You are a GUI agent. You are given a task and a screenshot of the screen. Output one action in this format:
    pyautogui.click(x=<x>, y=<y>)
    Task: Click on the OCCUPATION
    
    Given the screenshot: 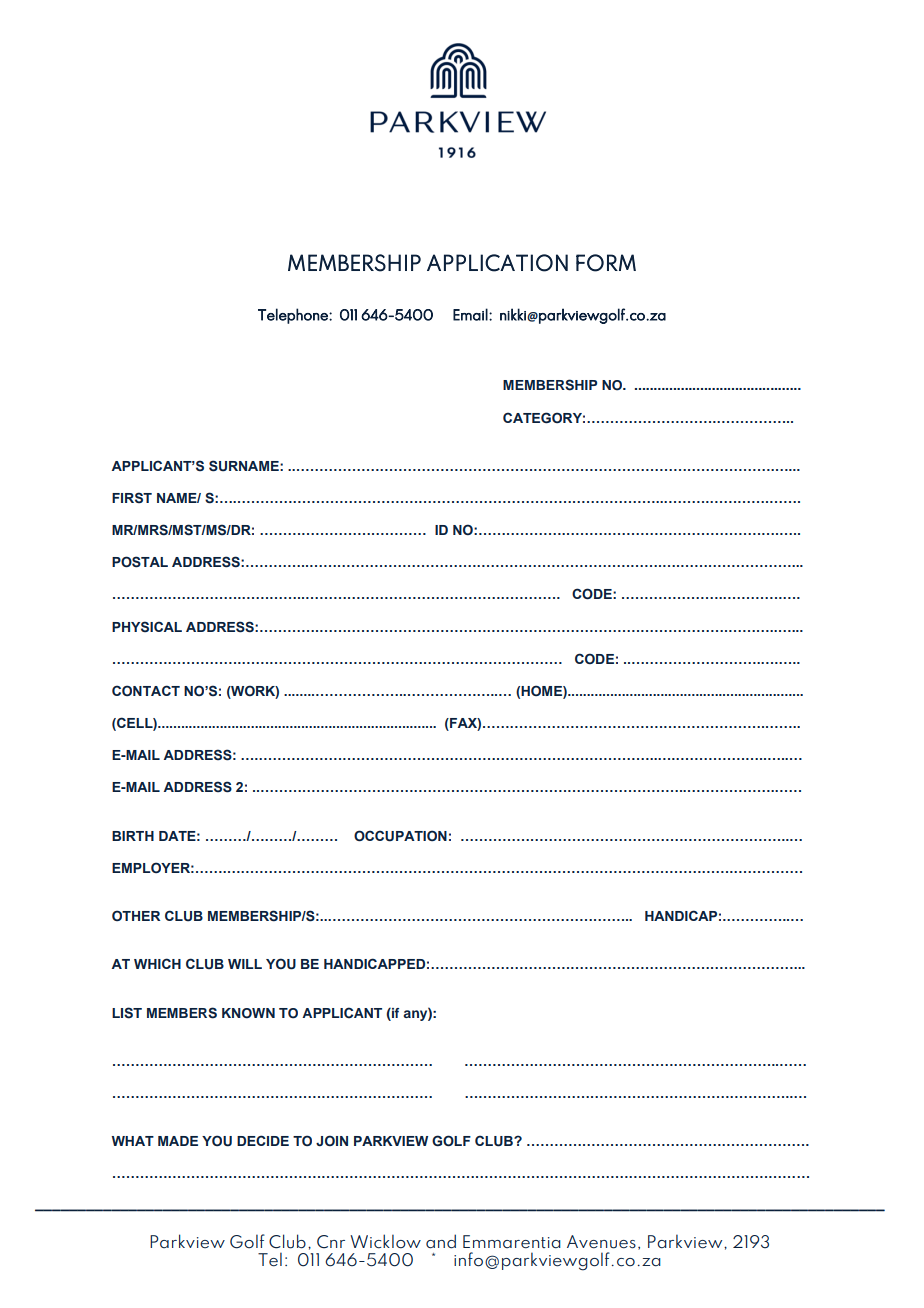 What is the action you would take?
    pyautogui.click(x=400, y=836)
